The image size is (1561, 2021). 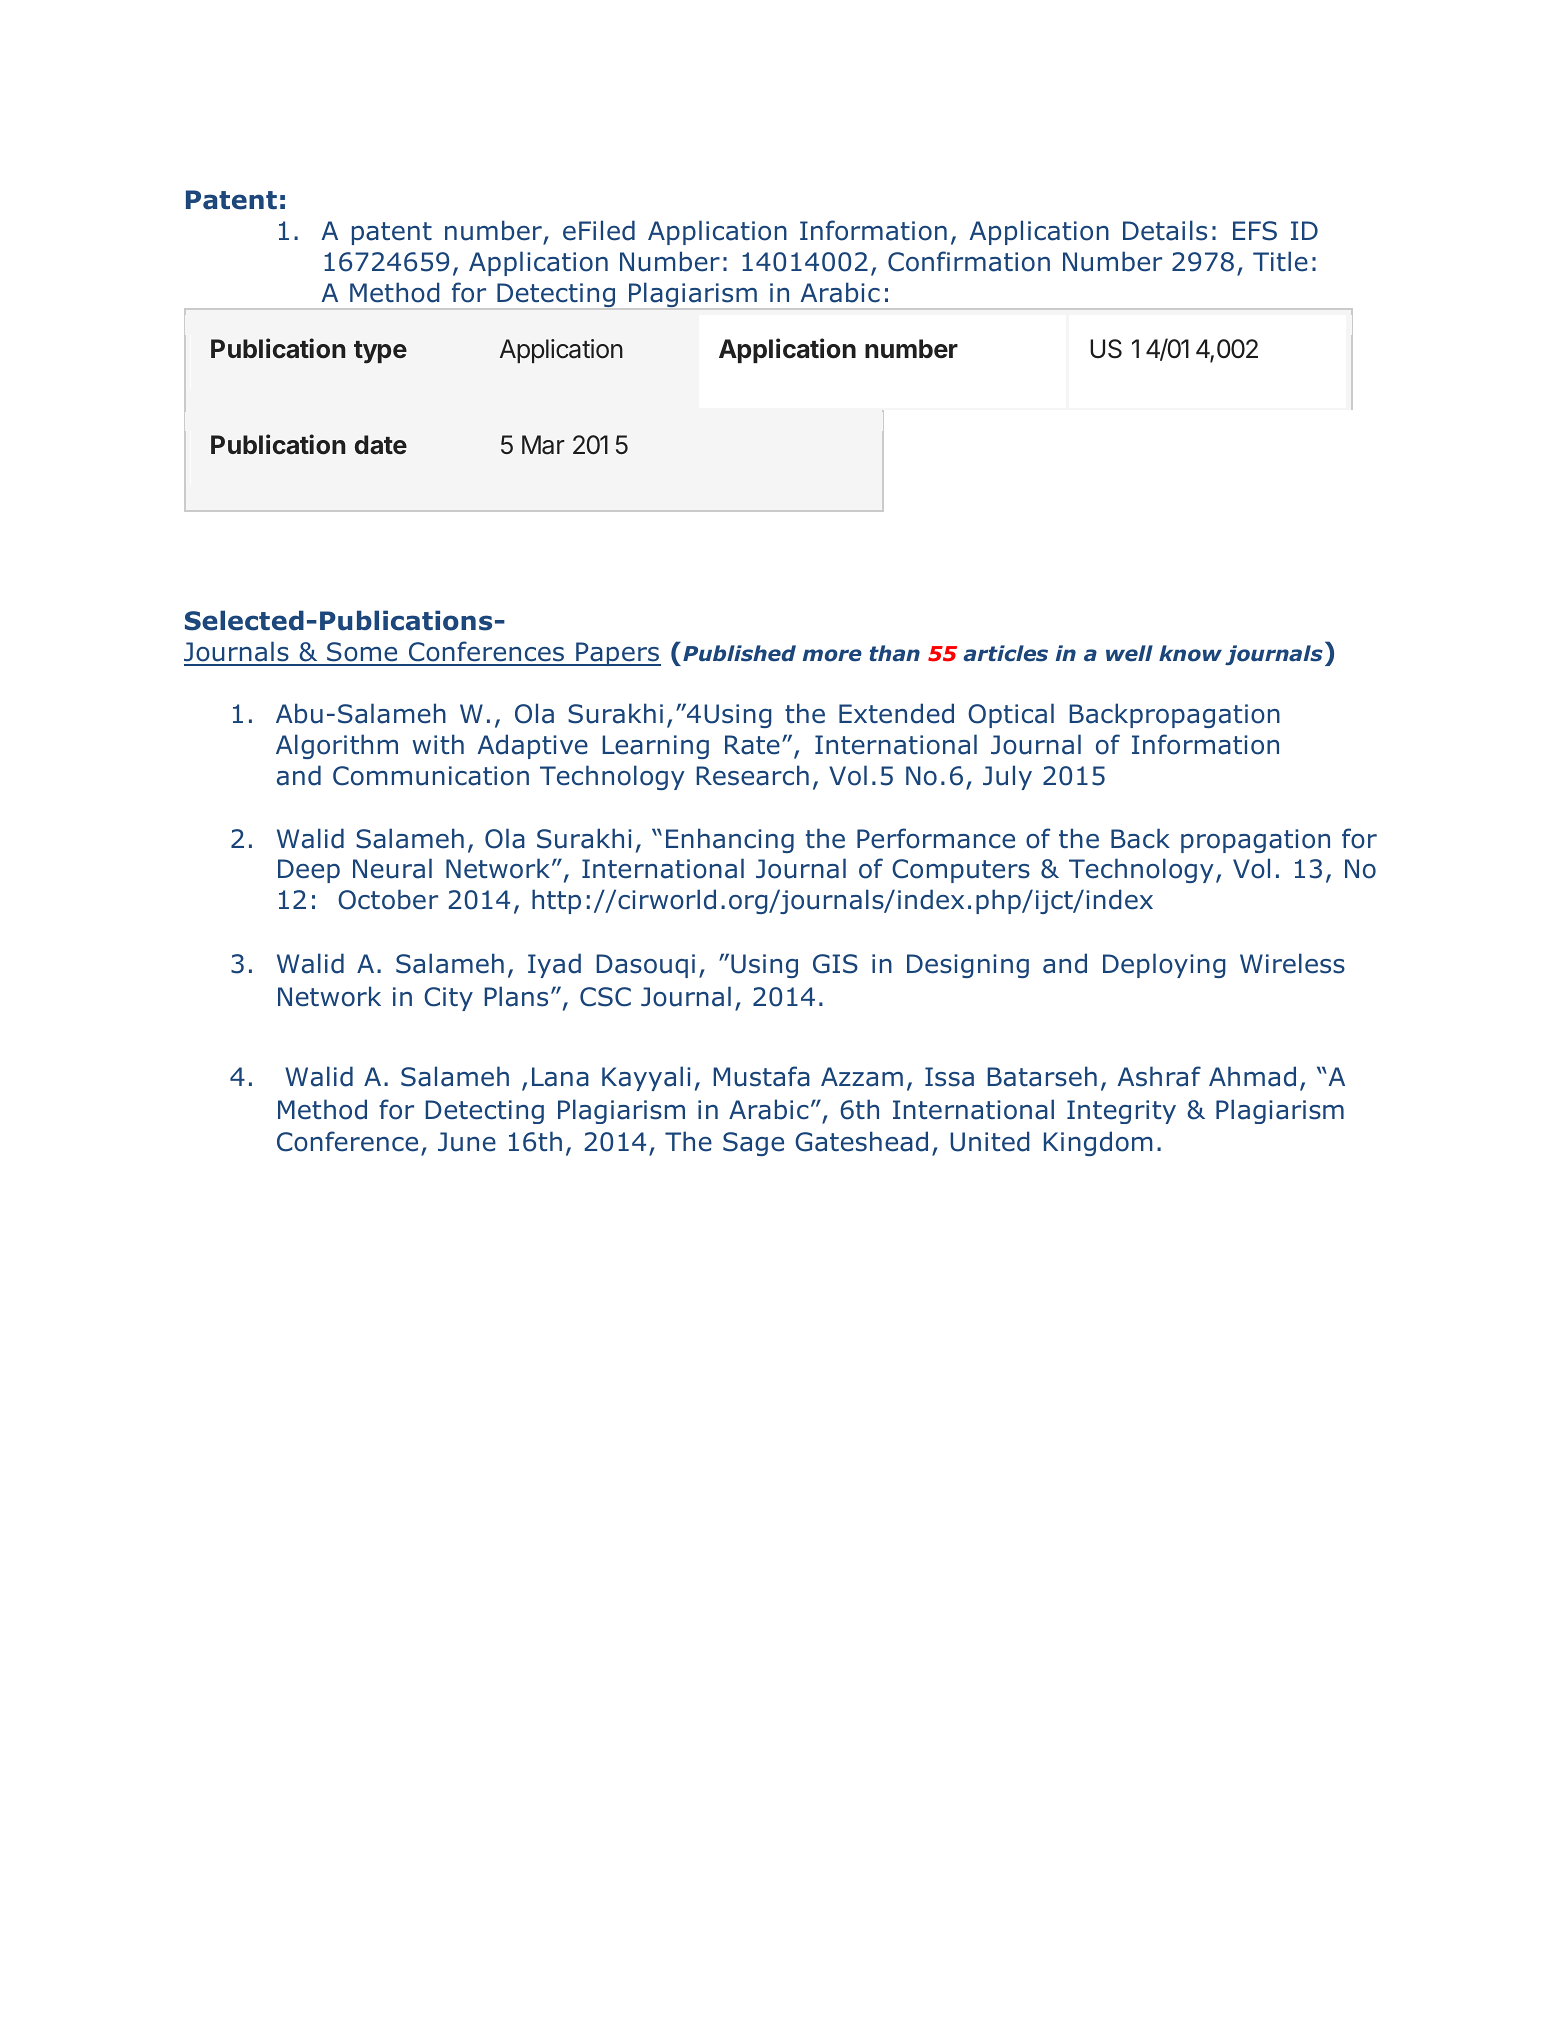 I want to click on July, so click(x=1007, y=777).
